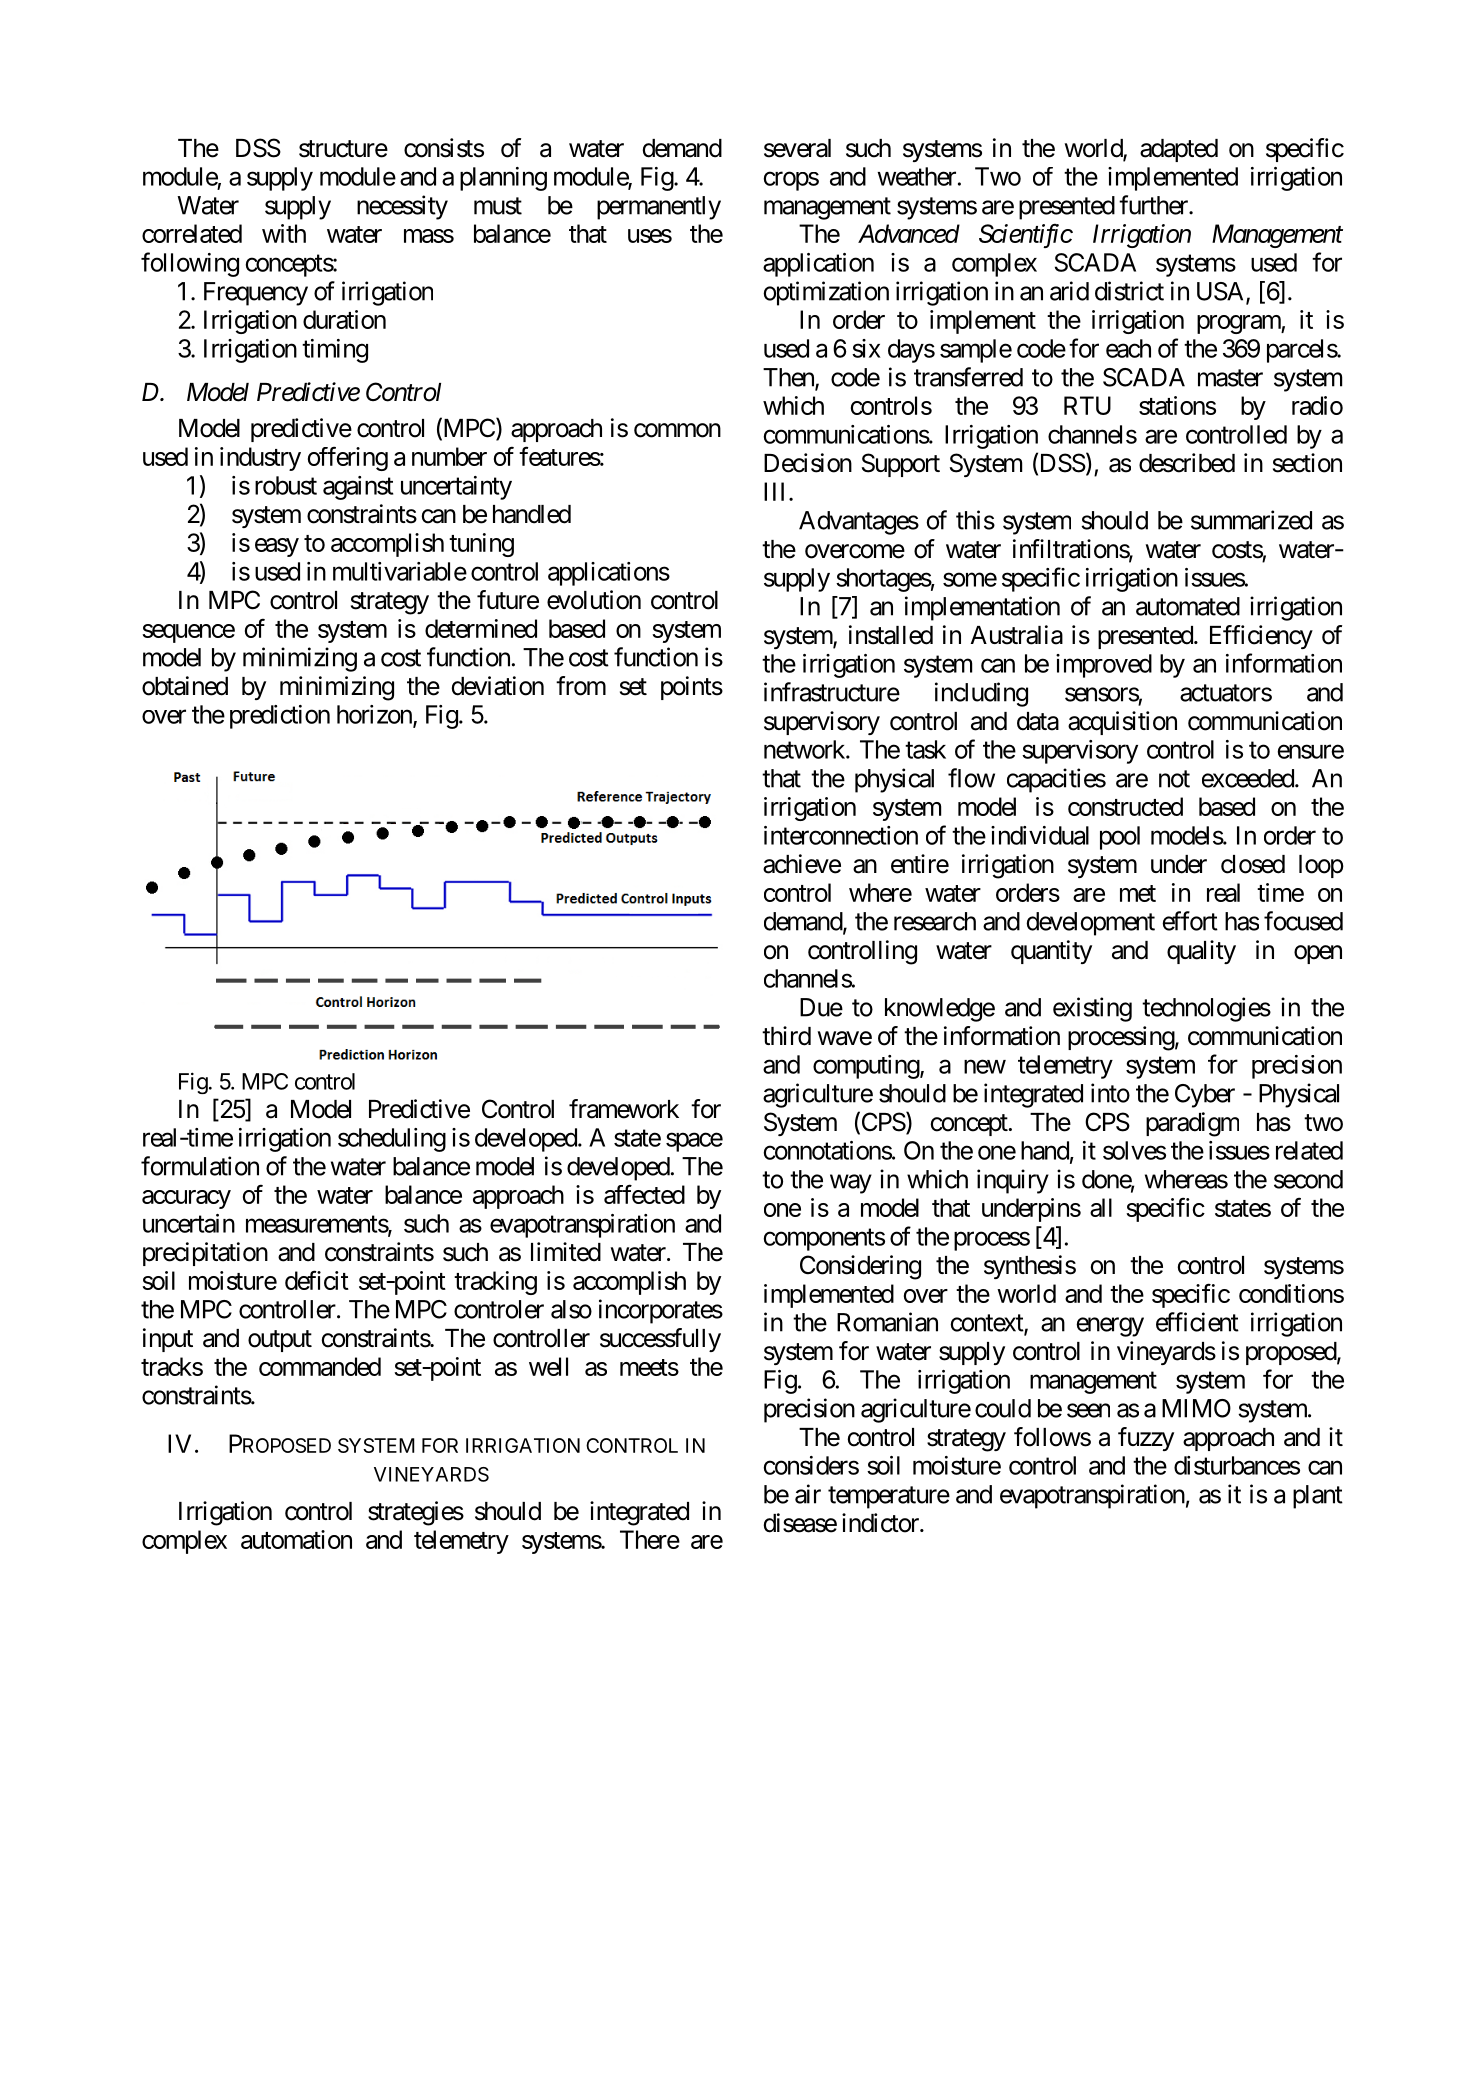  What do you see at coordinates (1154, 205) in the image?
I see `further` at bounding box center [1154, 205].
